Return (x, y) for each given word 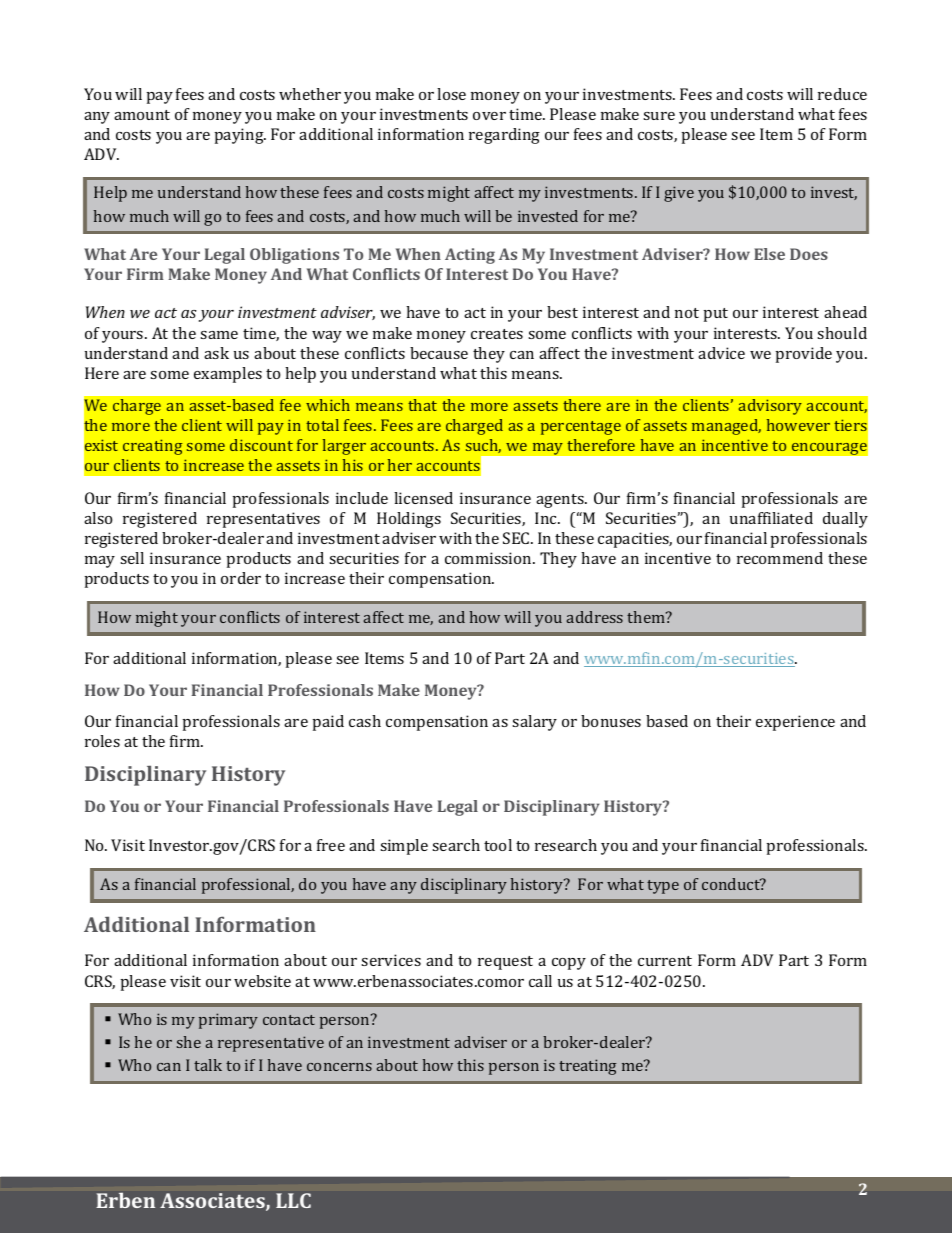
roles (102, 741)
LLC (293, 1200)
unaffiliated (771, 518)
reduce (842, 94)
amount (142, 115)
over (489, 116)
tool (498, 845)
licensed (423, 498)
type (663, 887)
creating (152, 447)
